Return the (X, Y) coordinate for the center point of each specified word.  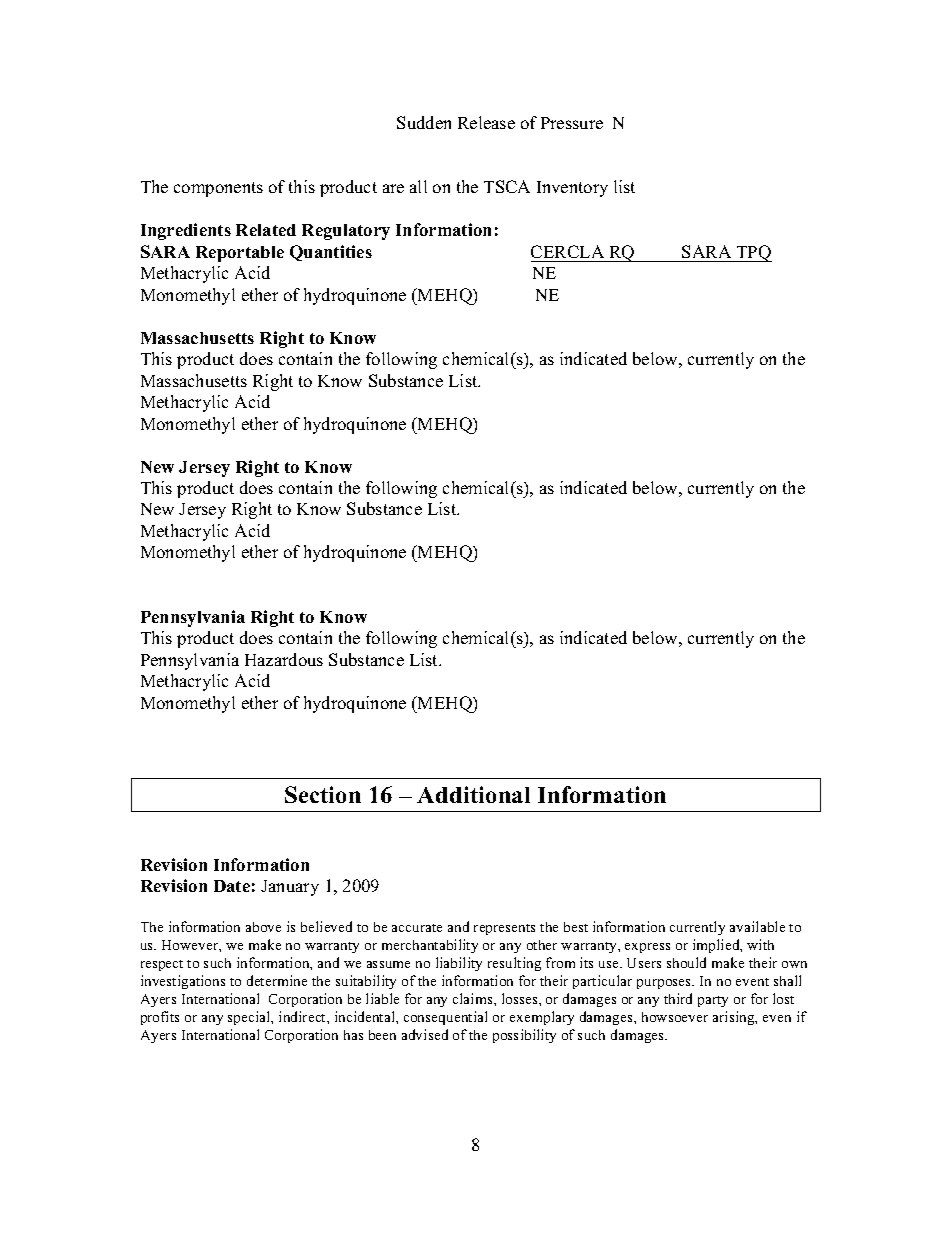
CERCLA (567, 251)
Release (486, 122)
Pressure (572, 123)
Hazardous (284, 659)
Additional (473, 794)
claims (474, 998)
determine (277, 980)
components (218, 189)
